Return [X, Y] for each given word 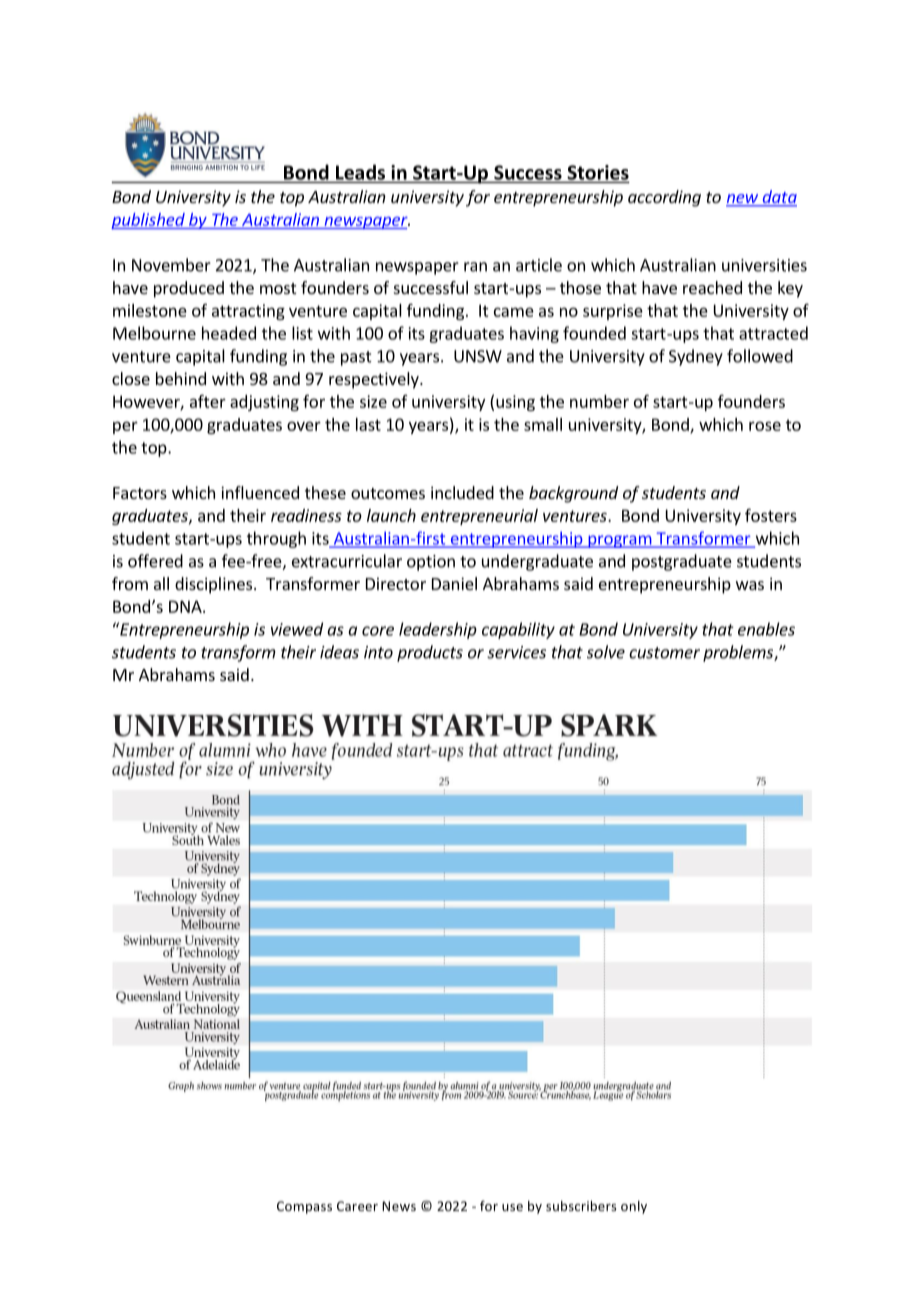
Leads [360, 172]
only [634, 1207]
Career [357, 1206]
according [664, 198]
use [512, 1207]
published [149, 221]
